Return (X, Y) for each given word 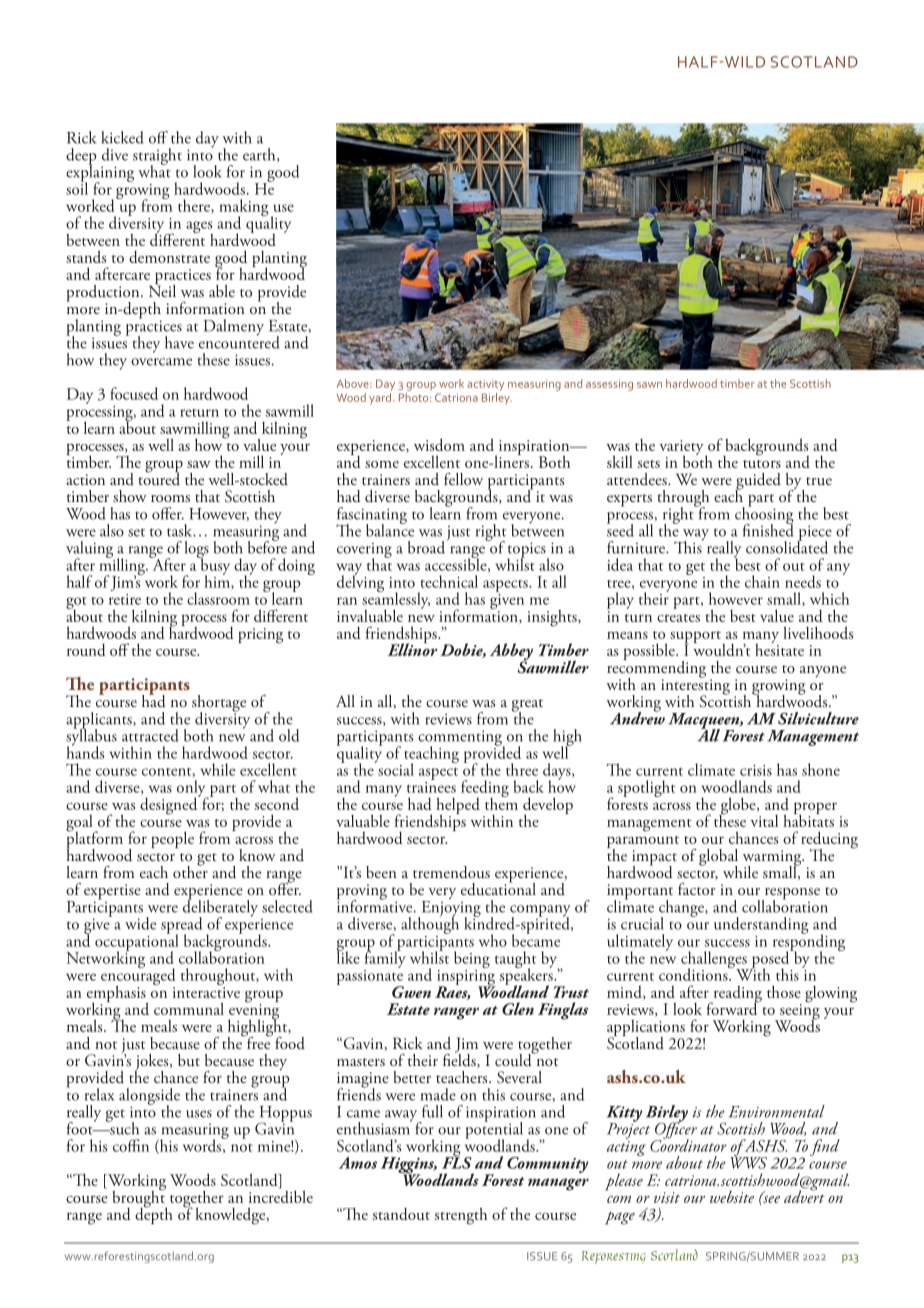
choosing (764, 515)
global (718, 858)
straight (157, 157)
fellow (463, 479)
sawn (649, 385)
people (172, 839)
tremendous (451, 872)
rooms (170, 498)
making (244, 209)
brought (139, 1199)
